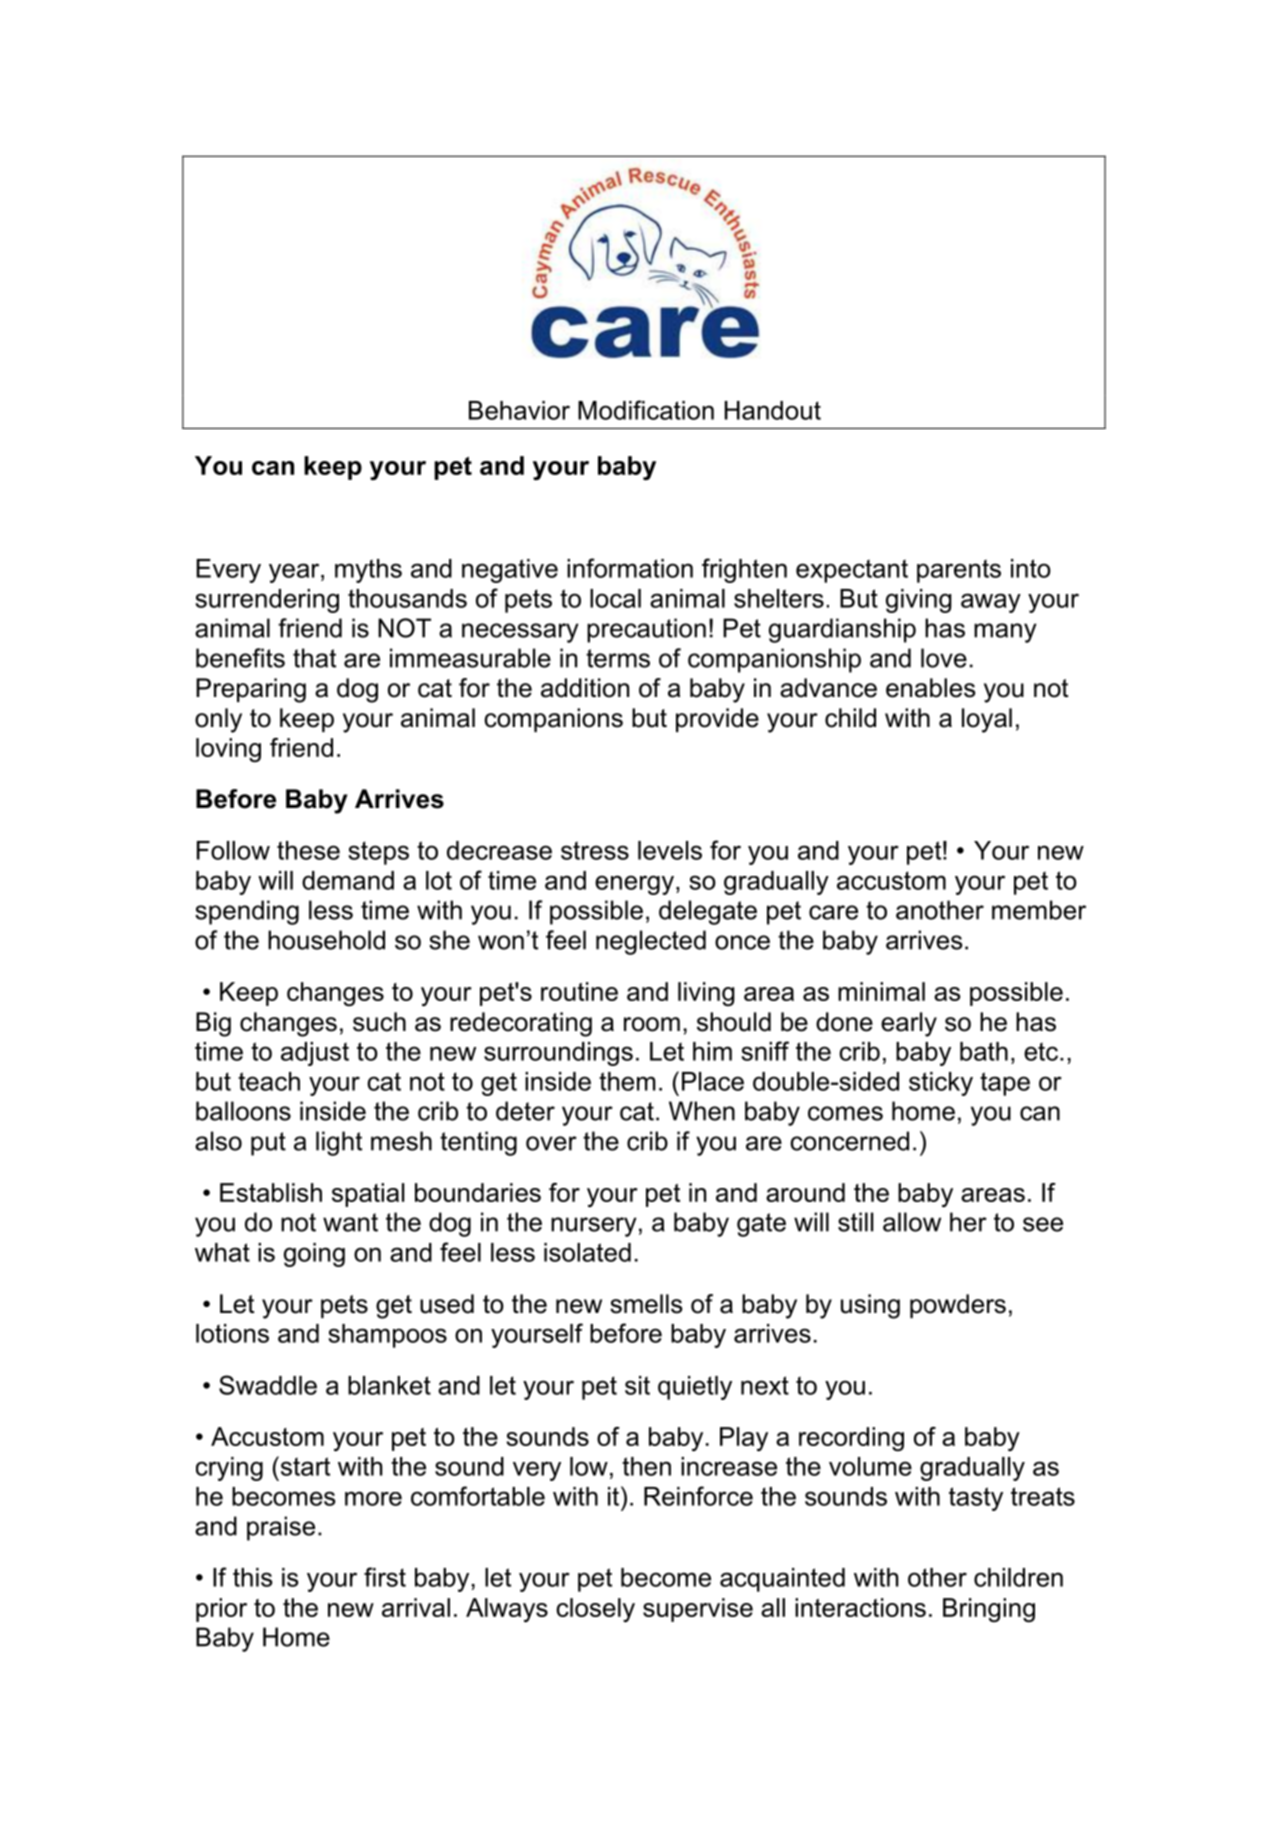 The image size is (1288, 1822). I want to click on parents, so click(959, 571).
